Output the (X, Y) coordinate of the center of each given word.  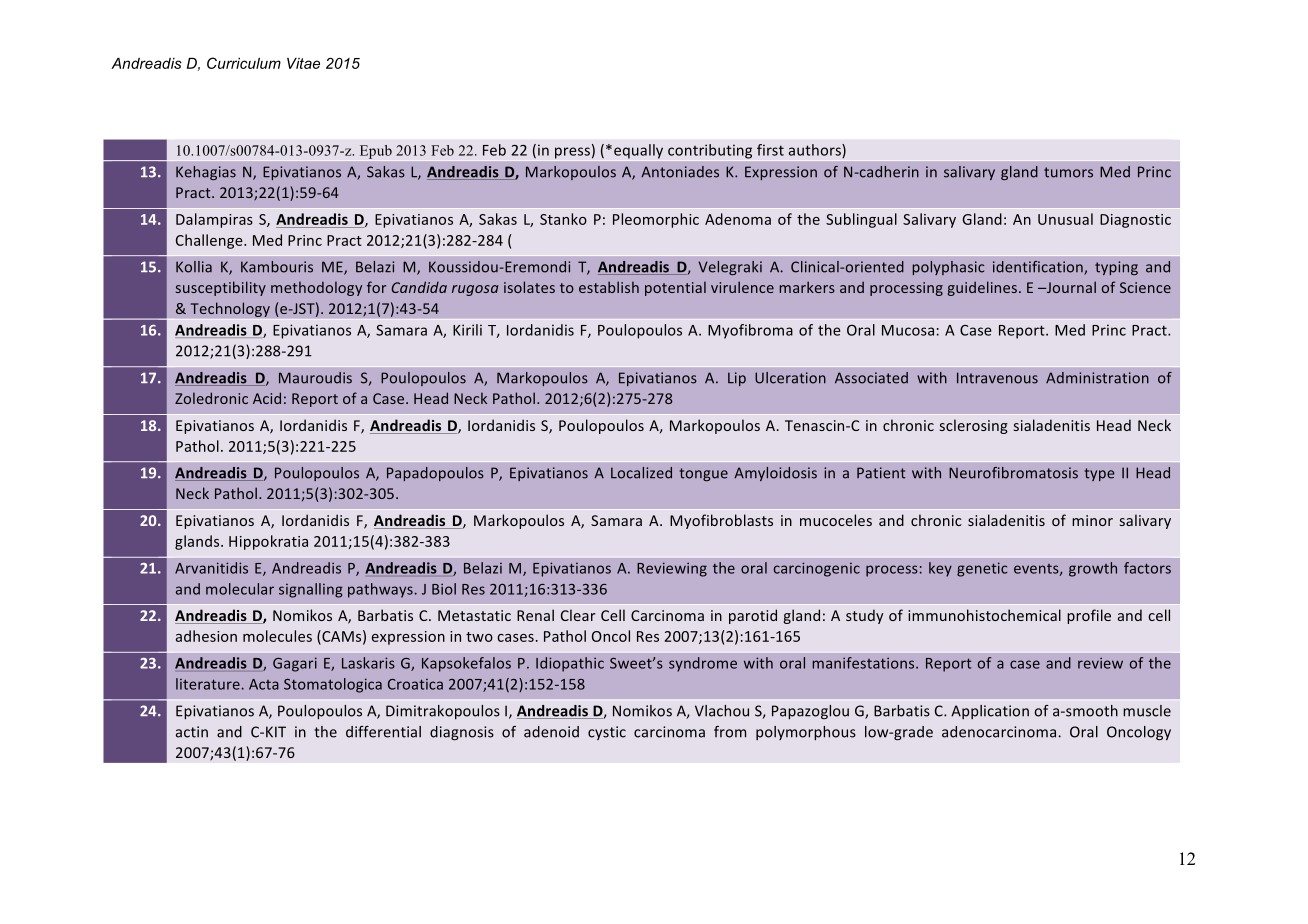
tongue (704, 474)
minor (1092, 520)
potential (675, 288)
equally (638, 151)
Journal (1070, 287)
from (730, 732)
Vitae (303, 63)
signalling (311, 590)
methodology (316, 288)
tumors (1068, 172)
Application (990, 712)
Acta (264, 684)
